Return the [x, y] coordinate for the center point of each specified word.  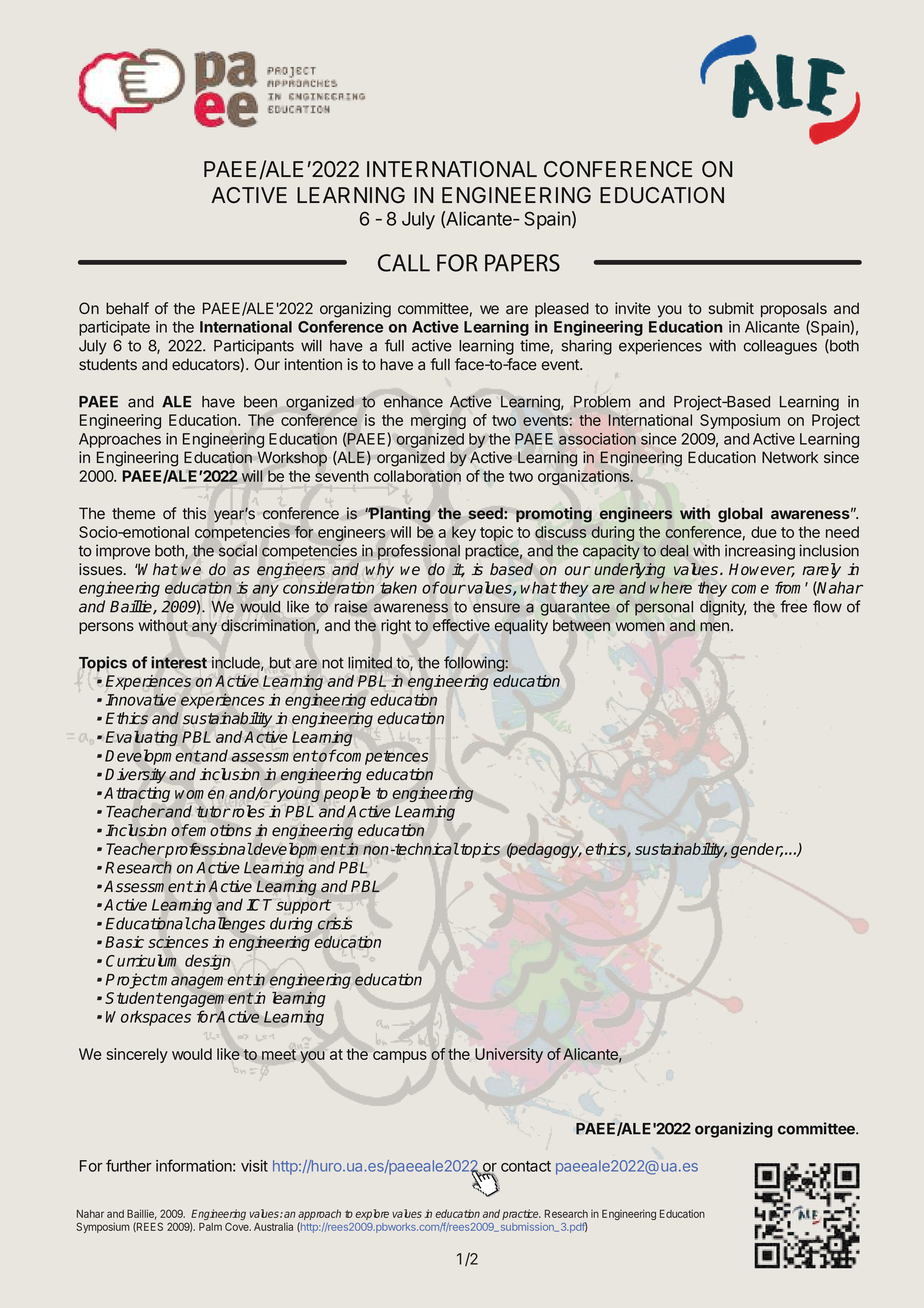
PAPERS [522, 263]
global [740, 515]
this [194, 513]
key [464, 533]
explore [372, 1214]
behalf [127, 308]
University [509, 1055]
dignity [723, 608]
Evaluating [142, 738]
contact [526, 1166]
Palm [210, 1226]
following [475, 664]
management [204, 981]
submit [731, 308]
